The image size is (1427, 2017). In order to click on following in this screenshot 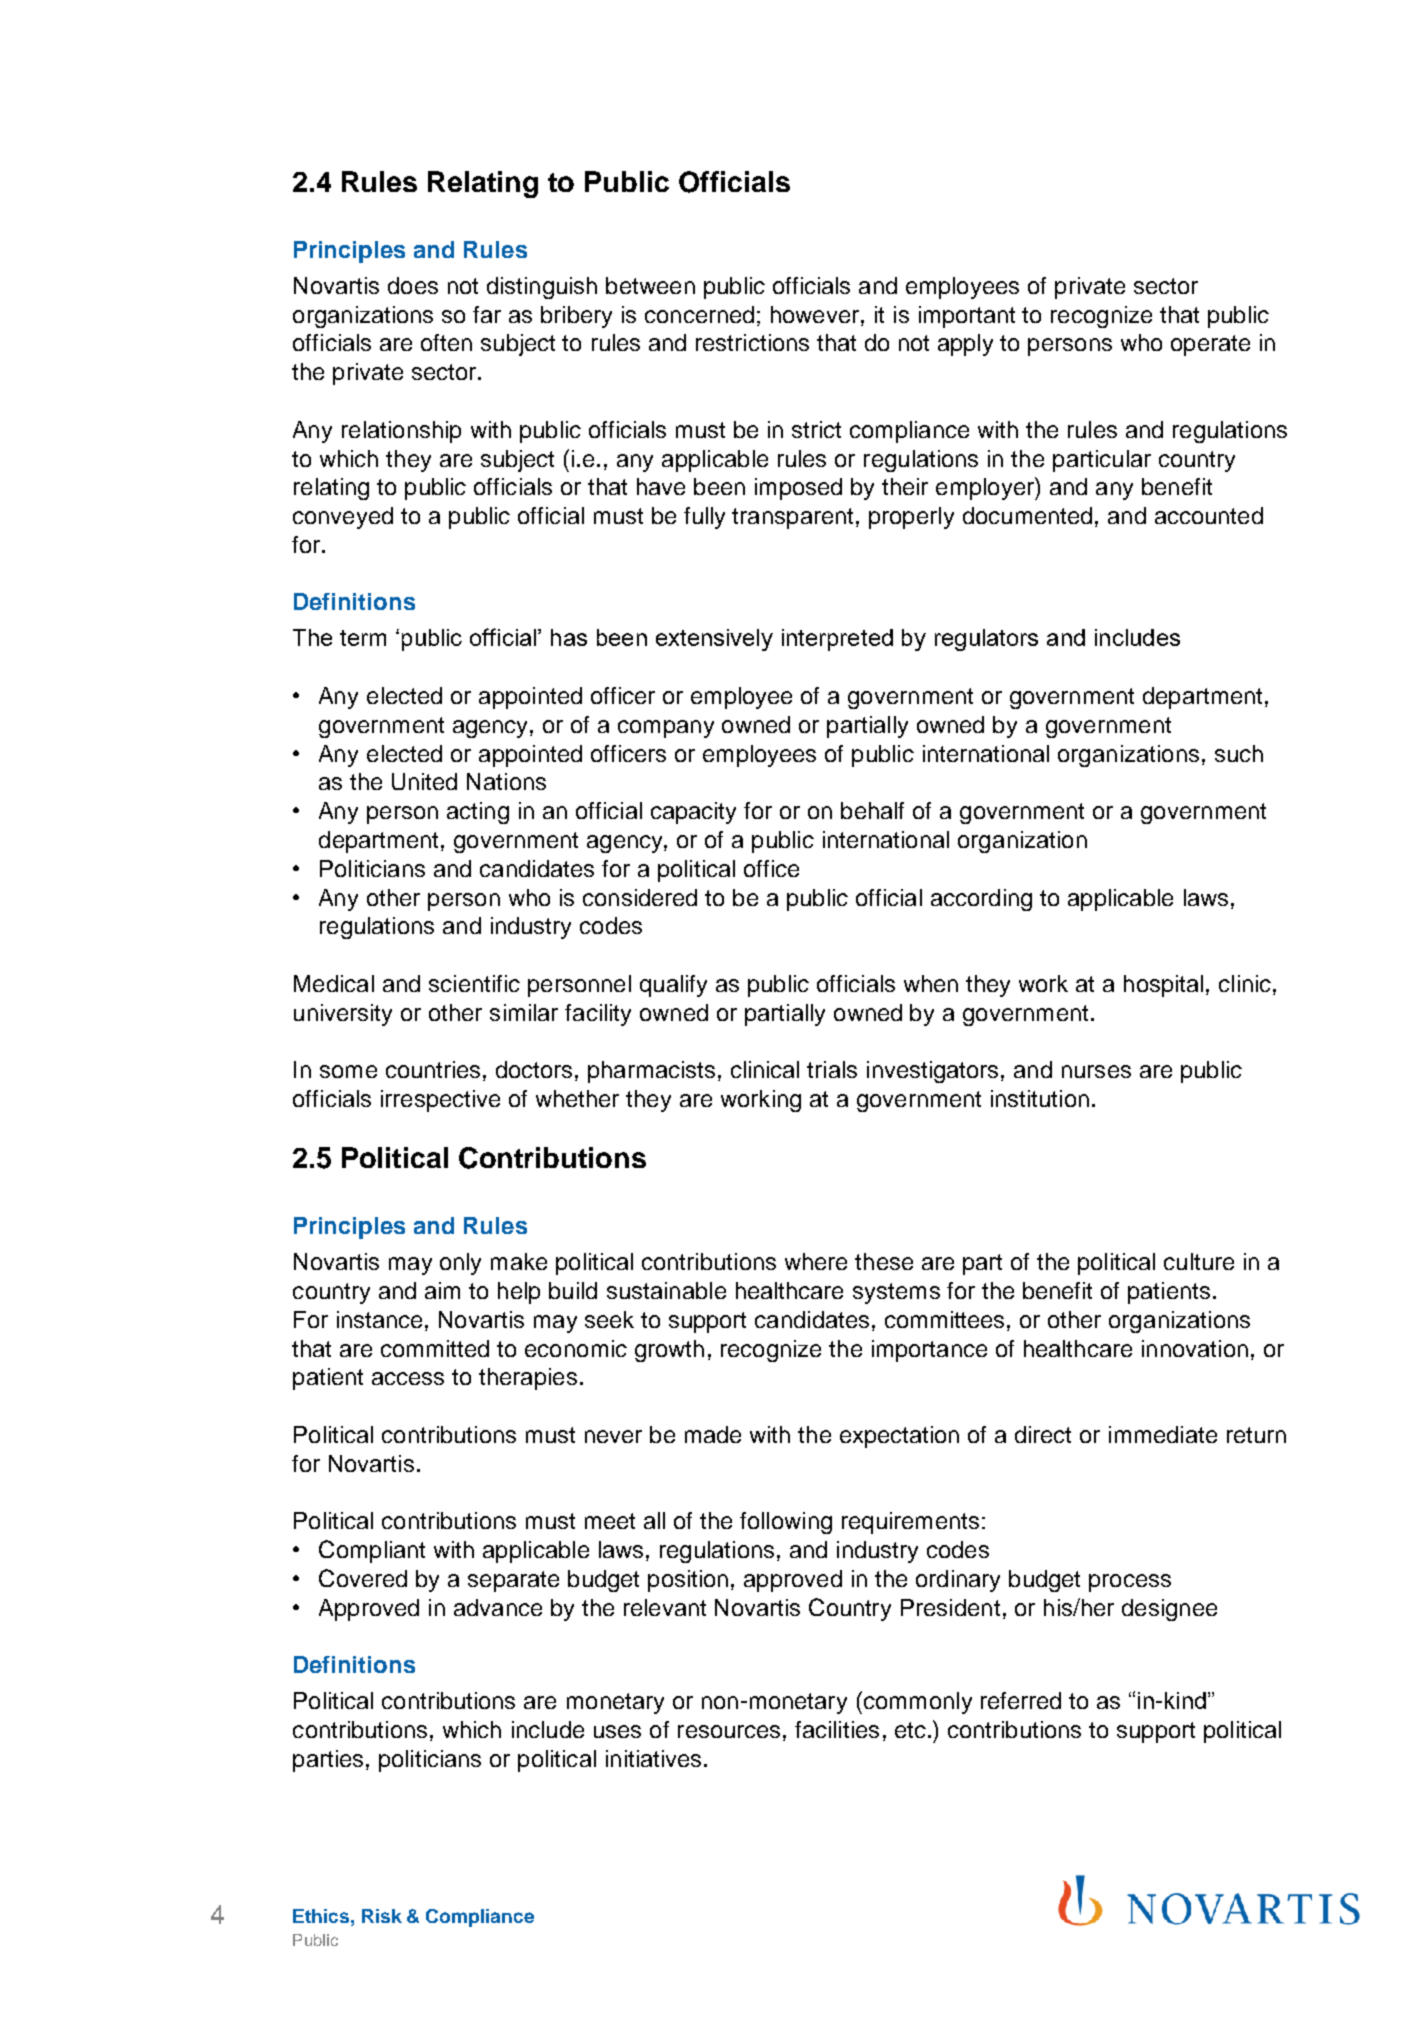, I will do `click(786, 1523)`.
